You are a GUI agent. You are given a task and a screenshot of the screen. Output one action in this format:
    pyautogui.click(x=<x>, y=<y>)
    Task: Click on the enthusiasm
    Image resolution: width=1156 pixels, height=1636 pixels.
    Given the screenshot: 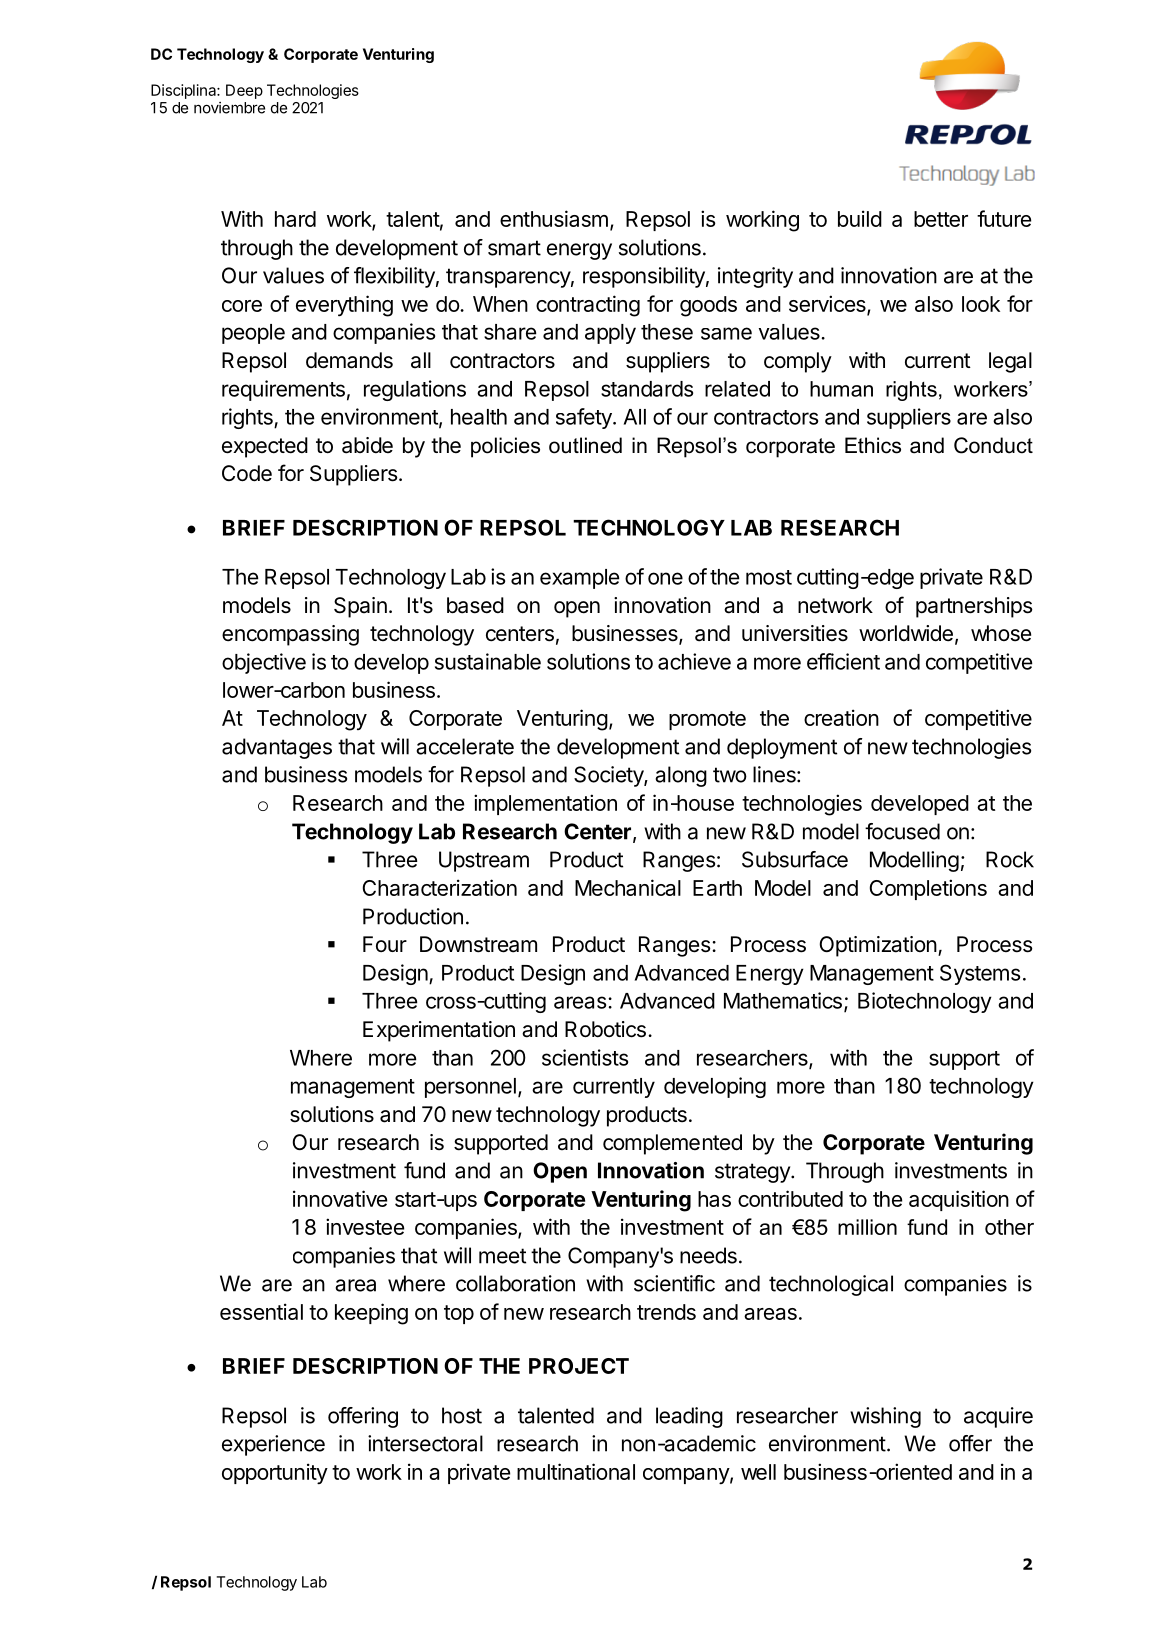 What is the action you would take?
    pyautogui.click(x=554, y=218)
